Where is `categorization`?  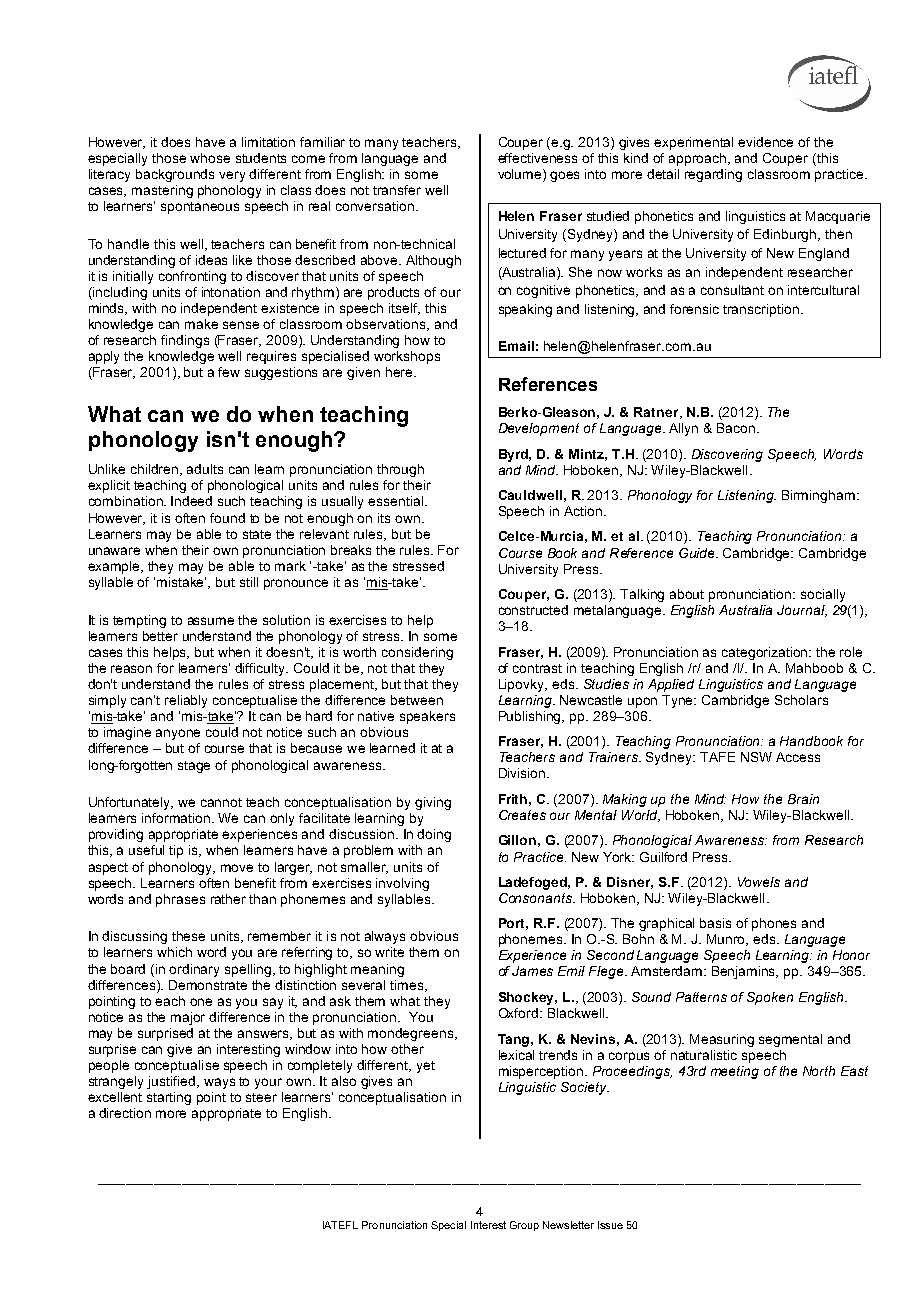
categorization is located at coordinates (766, 653).
